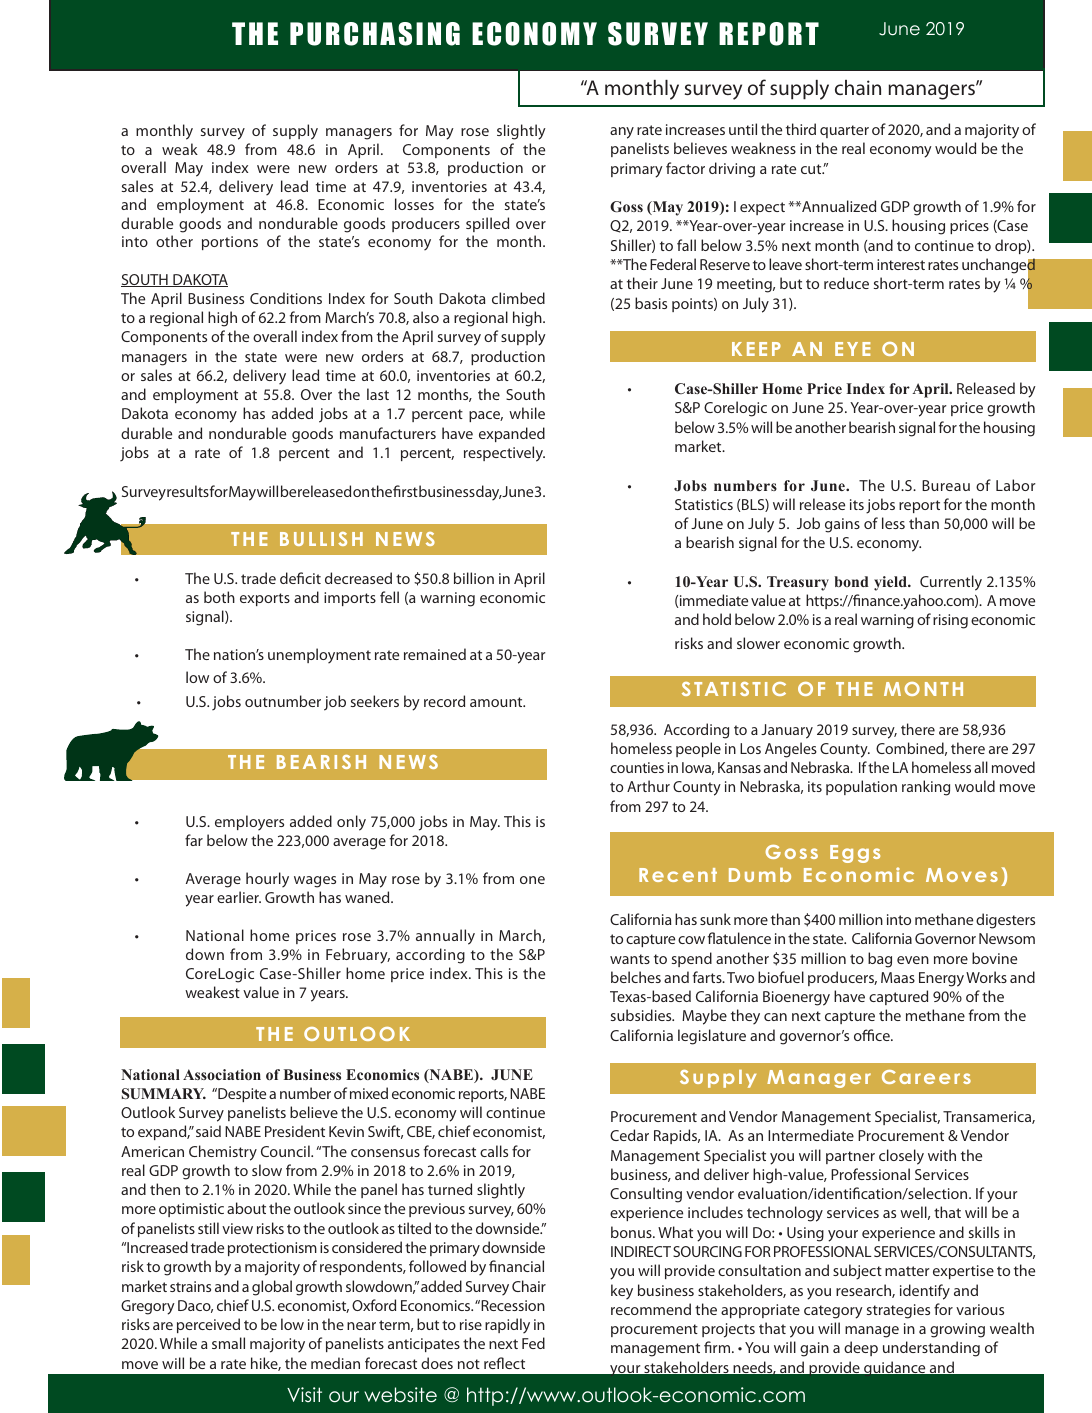 The image size is (1092, 1413). I want to click on understanding, so click(931, 1349).
